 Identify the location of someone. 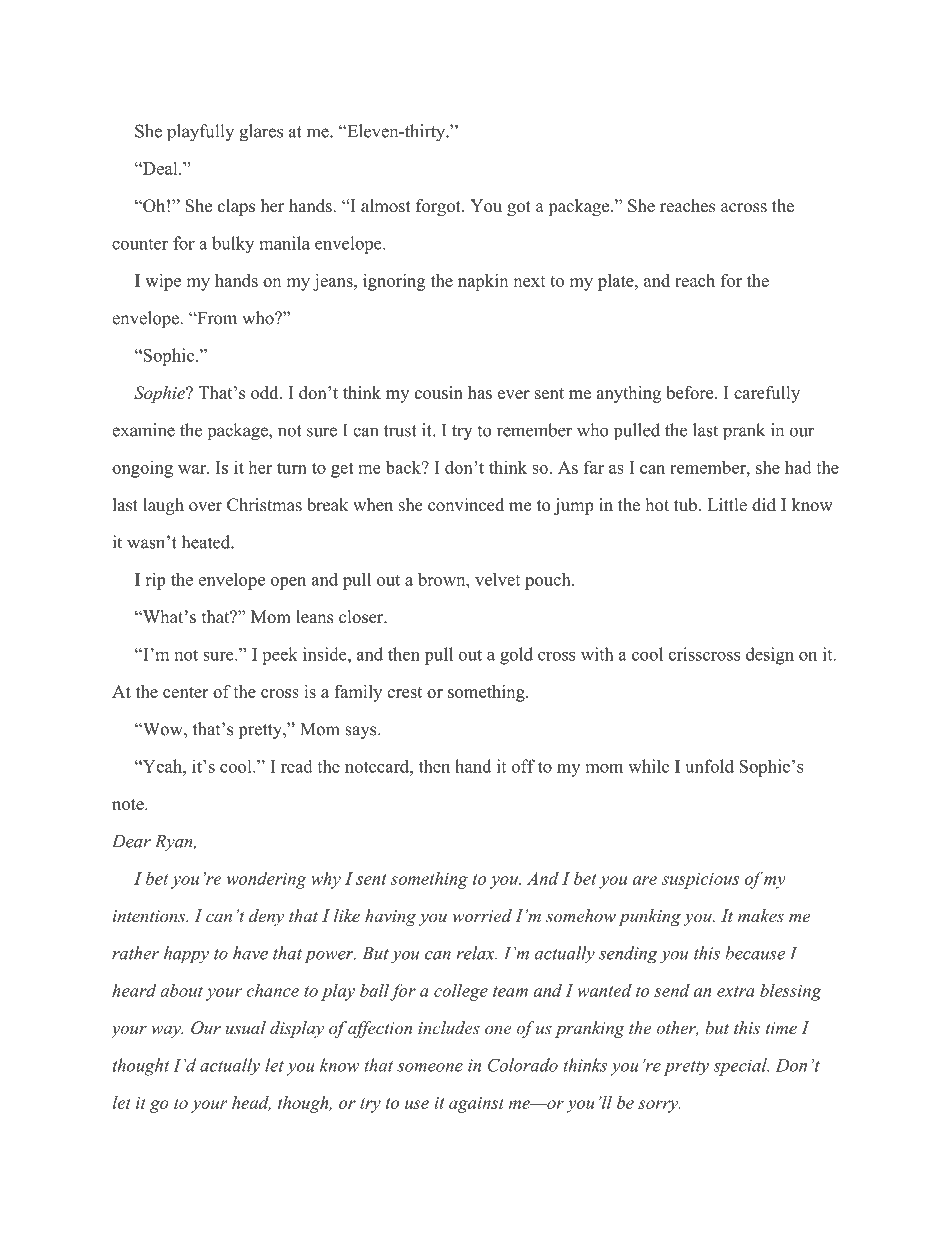
(430, 1067).
